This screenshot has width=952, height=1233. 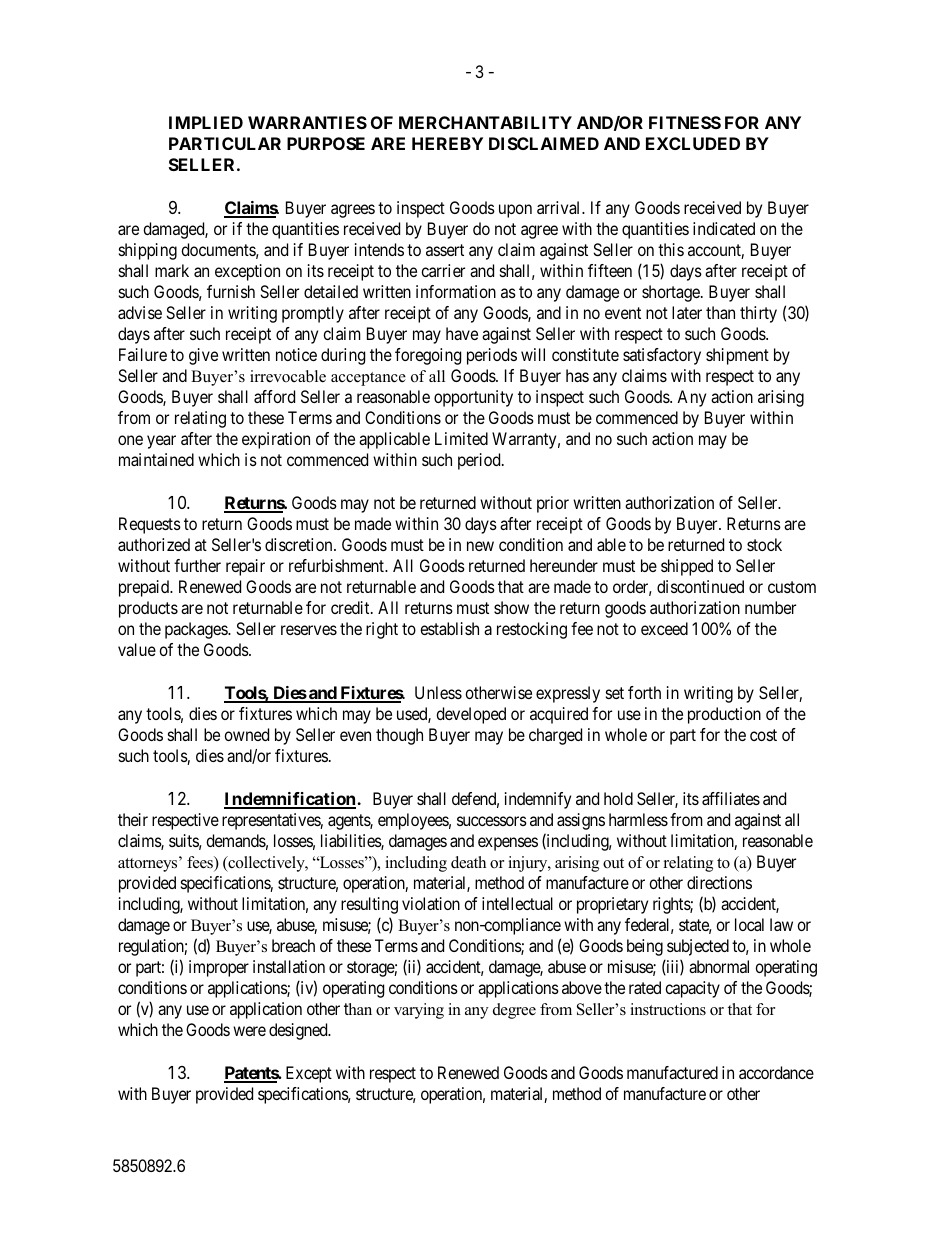 I want to click on varying, so click(x=419, y=1011).
